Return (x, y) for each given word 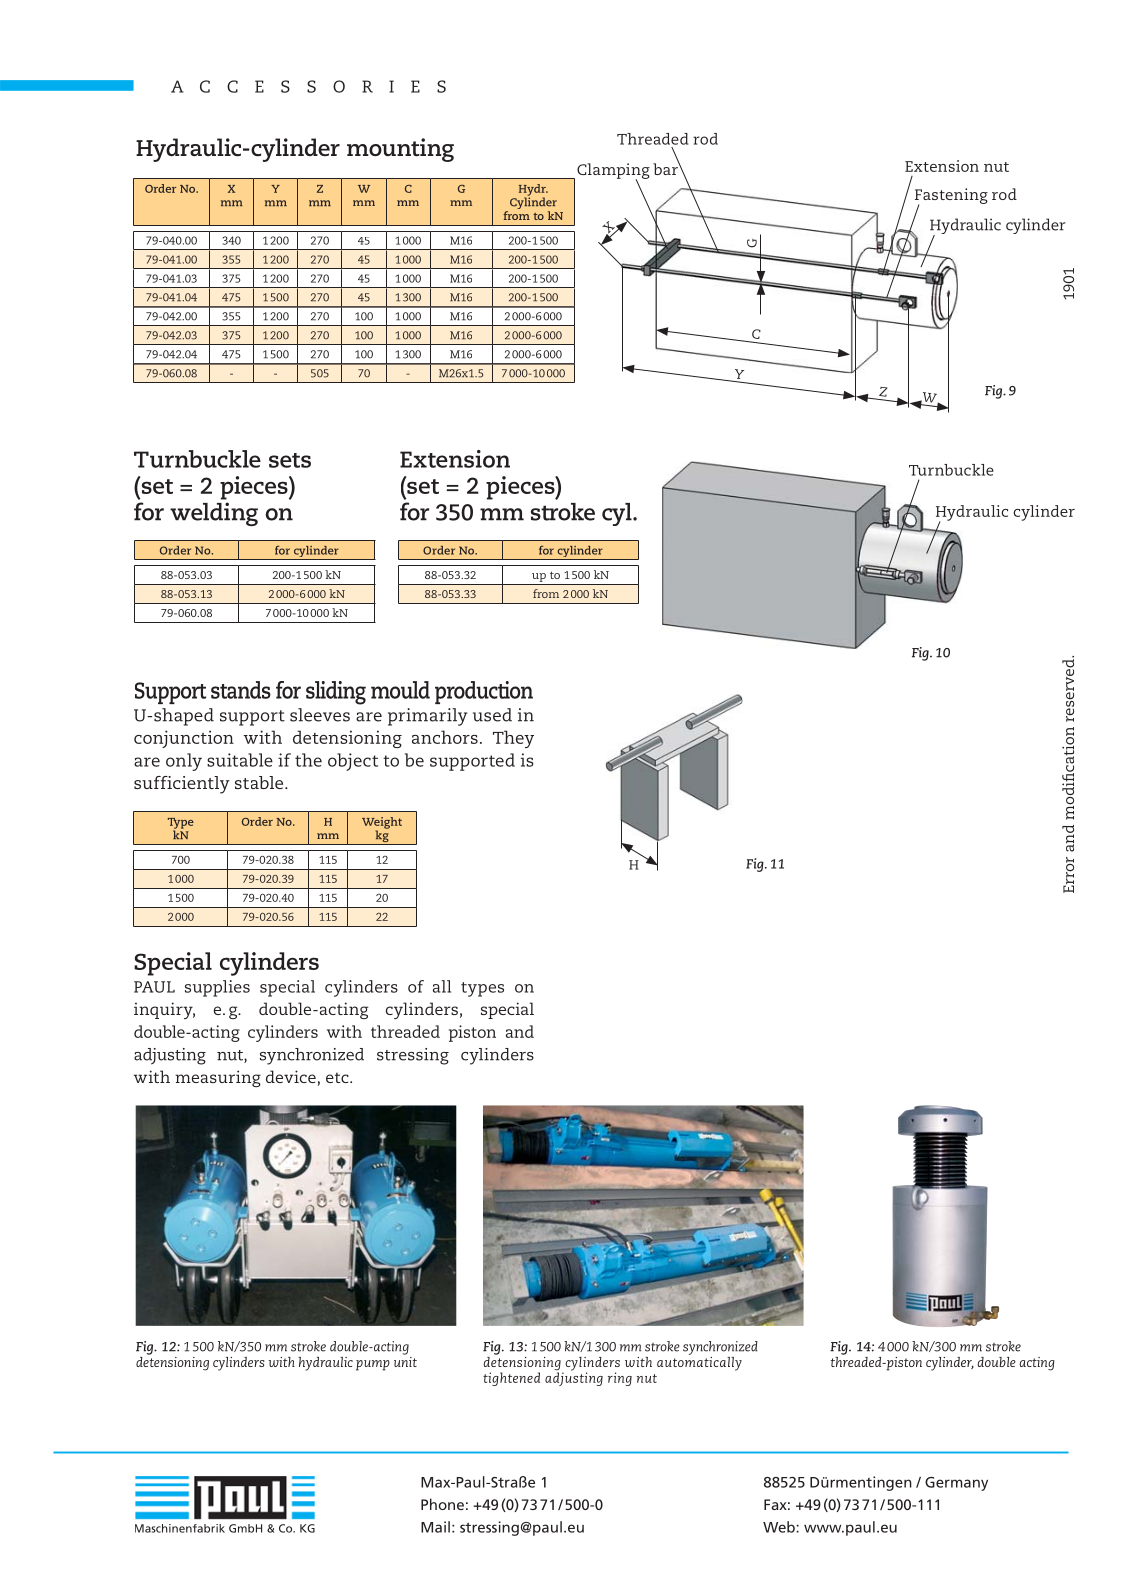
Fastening (951, 197)
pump (373, 1365)
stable (260, 782)
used (492, 715)
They (513, 739)
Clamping (613, 172)
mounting (400, 150)
